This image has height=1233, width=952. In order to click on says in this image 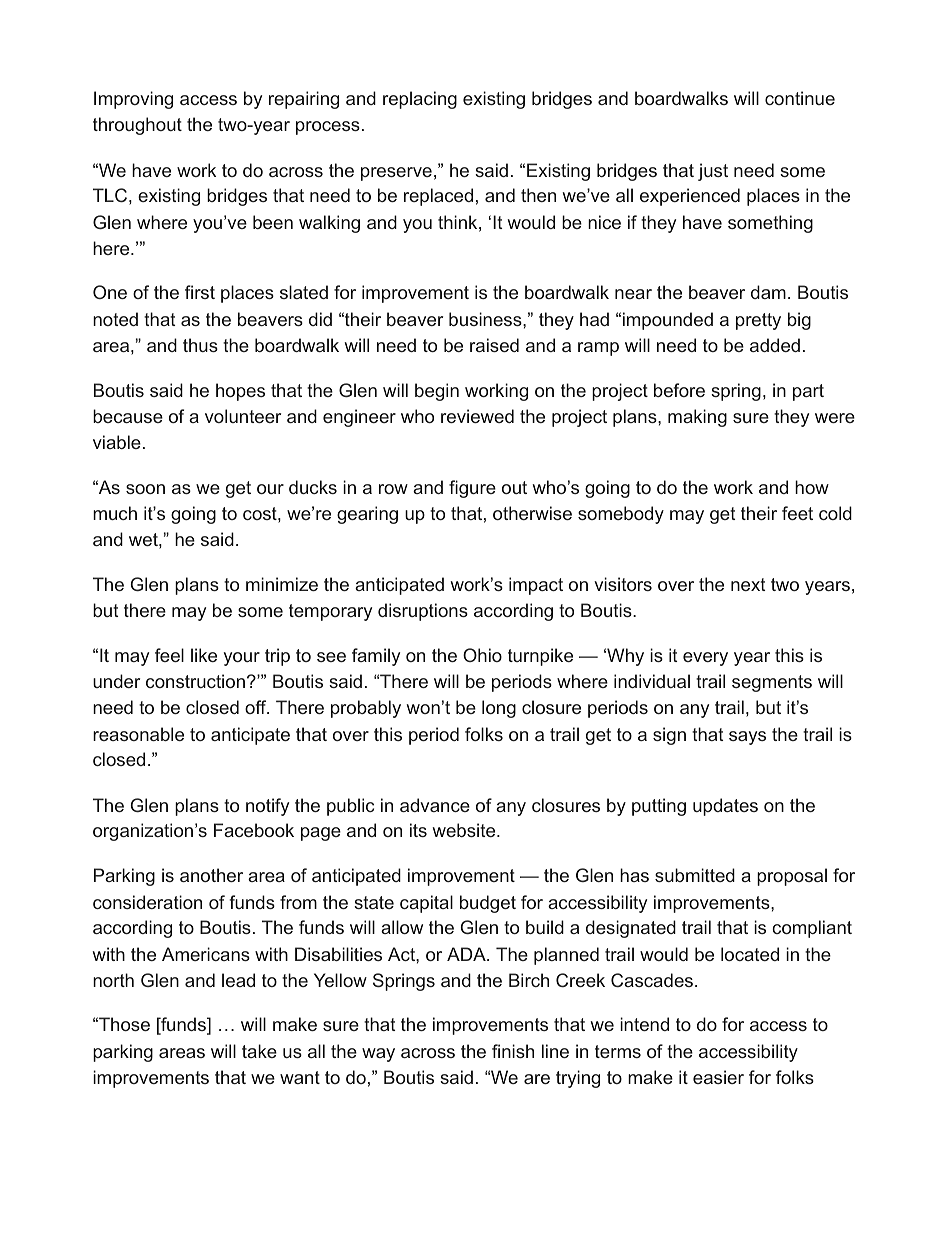, I will do `click(747, 738)`.
